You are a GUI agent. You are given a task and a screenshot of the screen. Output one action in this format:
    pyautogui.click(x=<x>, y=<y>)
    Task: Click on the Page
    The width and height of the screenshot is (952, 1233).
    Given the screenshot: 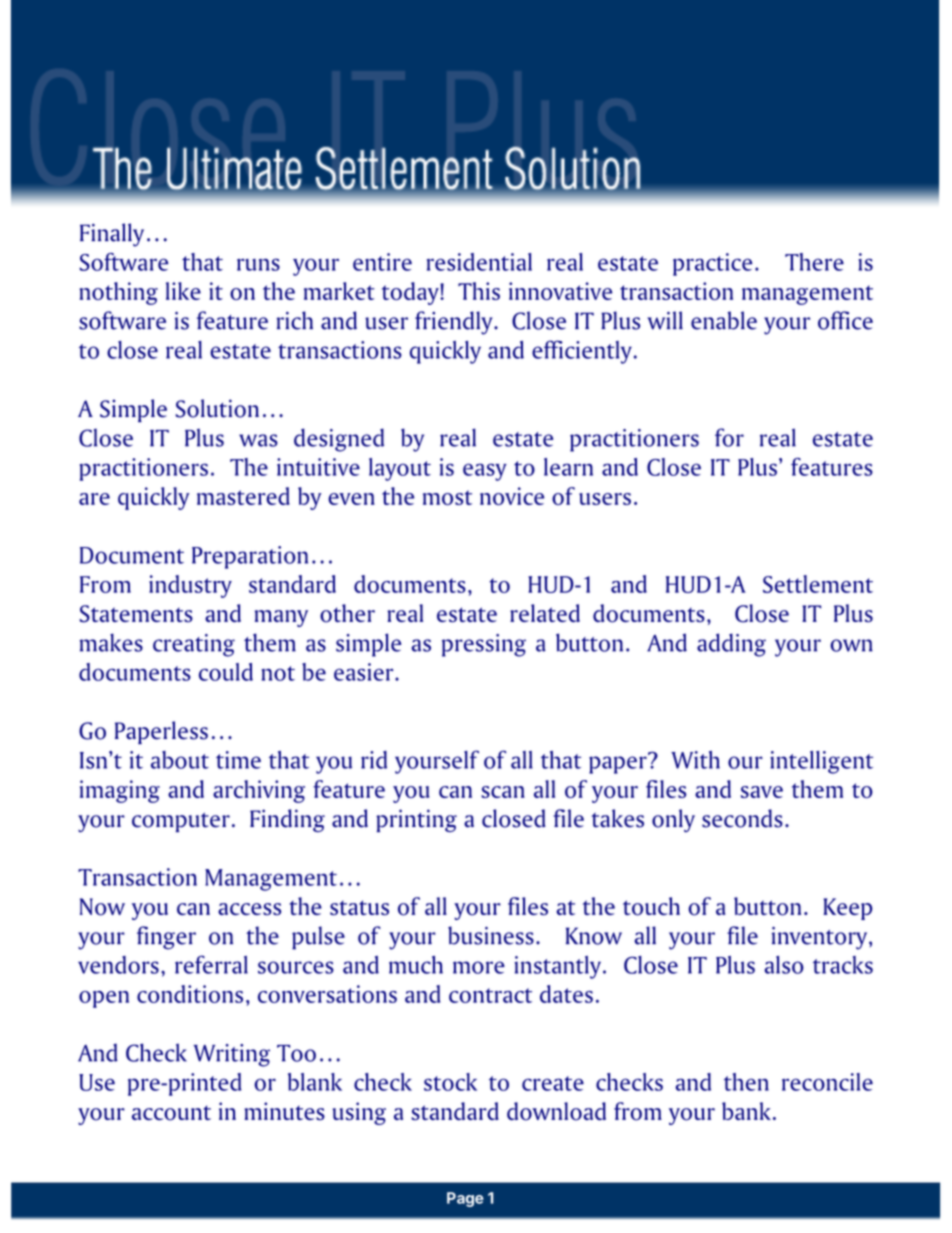 What is the action you would take?
    pyautogui.click(x=465, y=1199)
